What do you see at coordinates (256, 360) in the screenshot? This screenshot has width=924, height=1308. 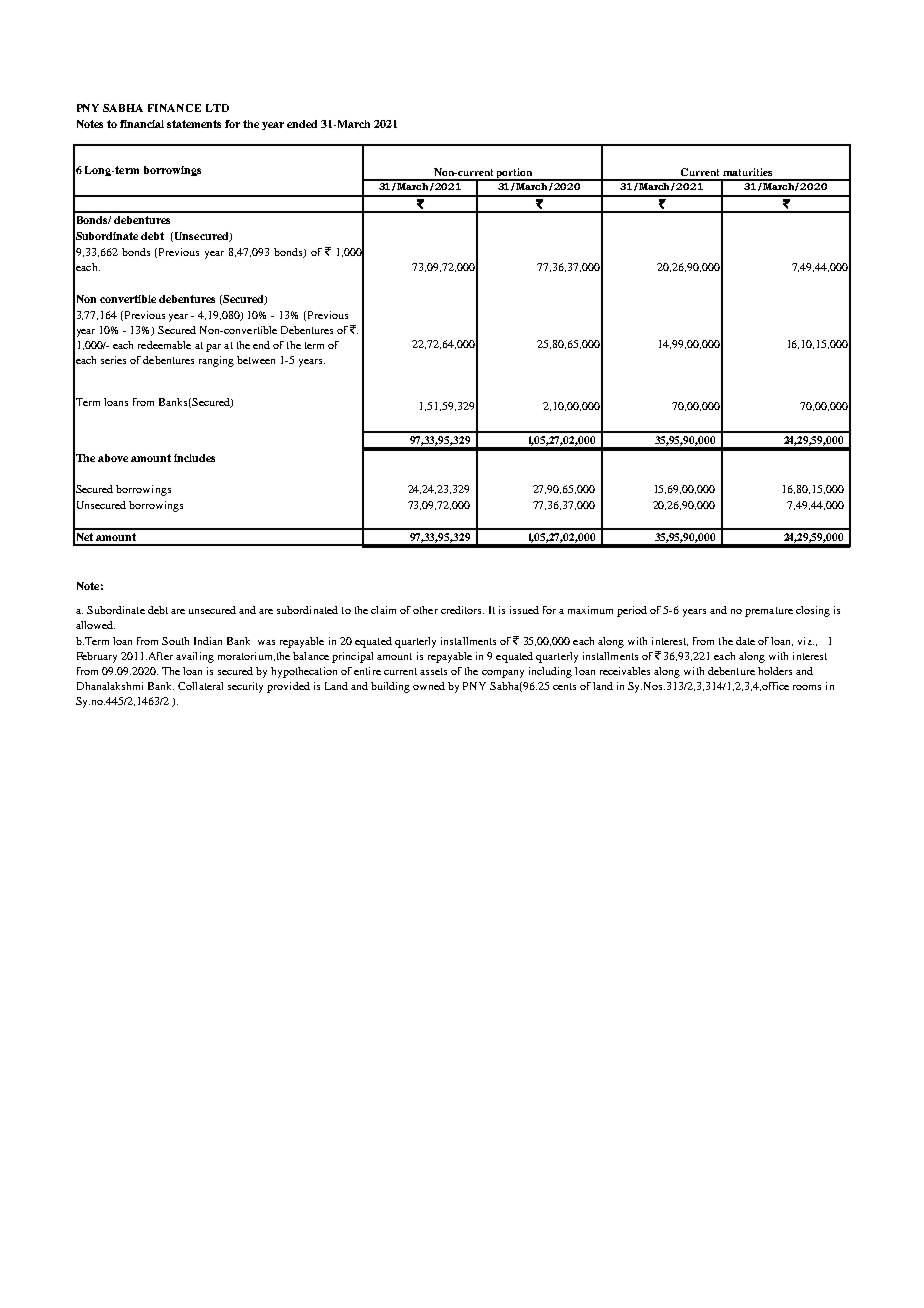 I see `between` at bounding box center [256, 360].
